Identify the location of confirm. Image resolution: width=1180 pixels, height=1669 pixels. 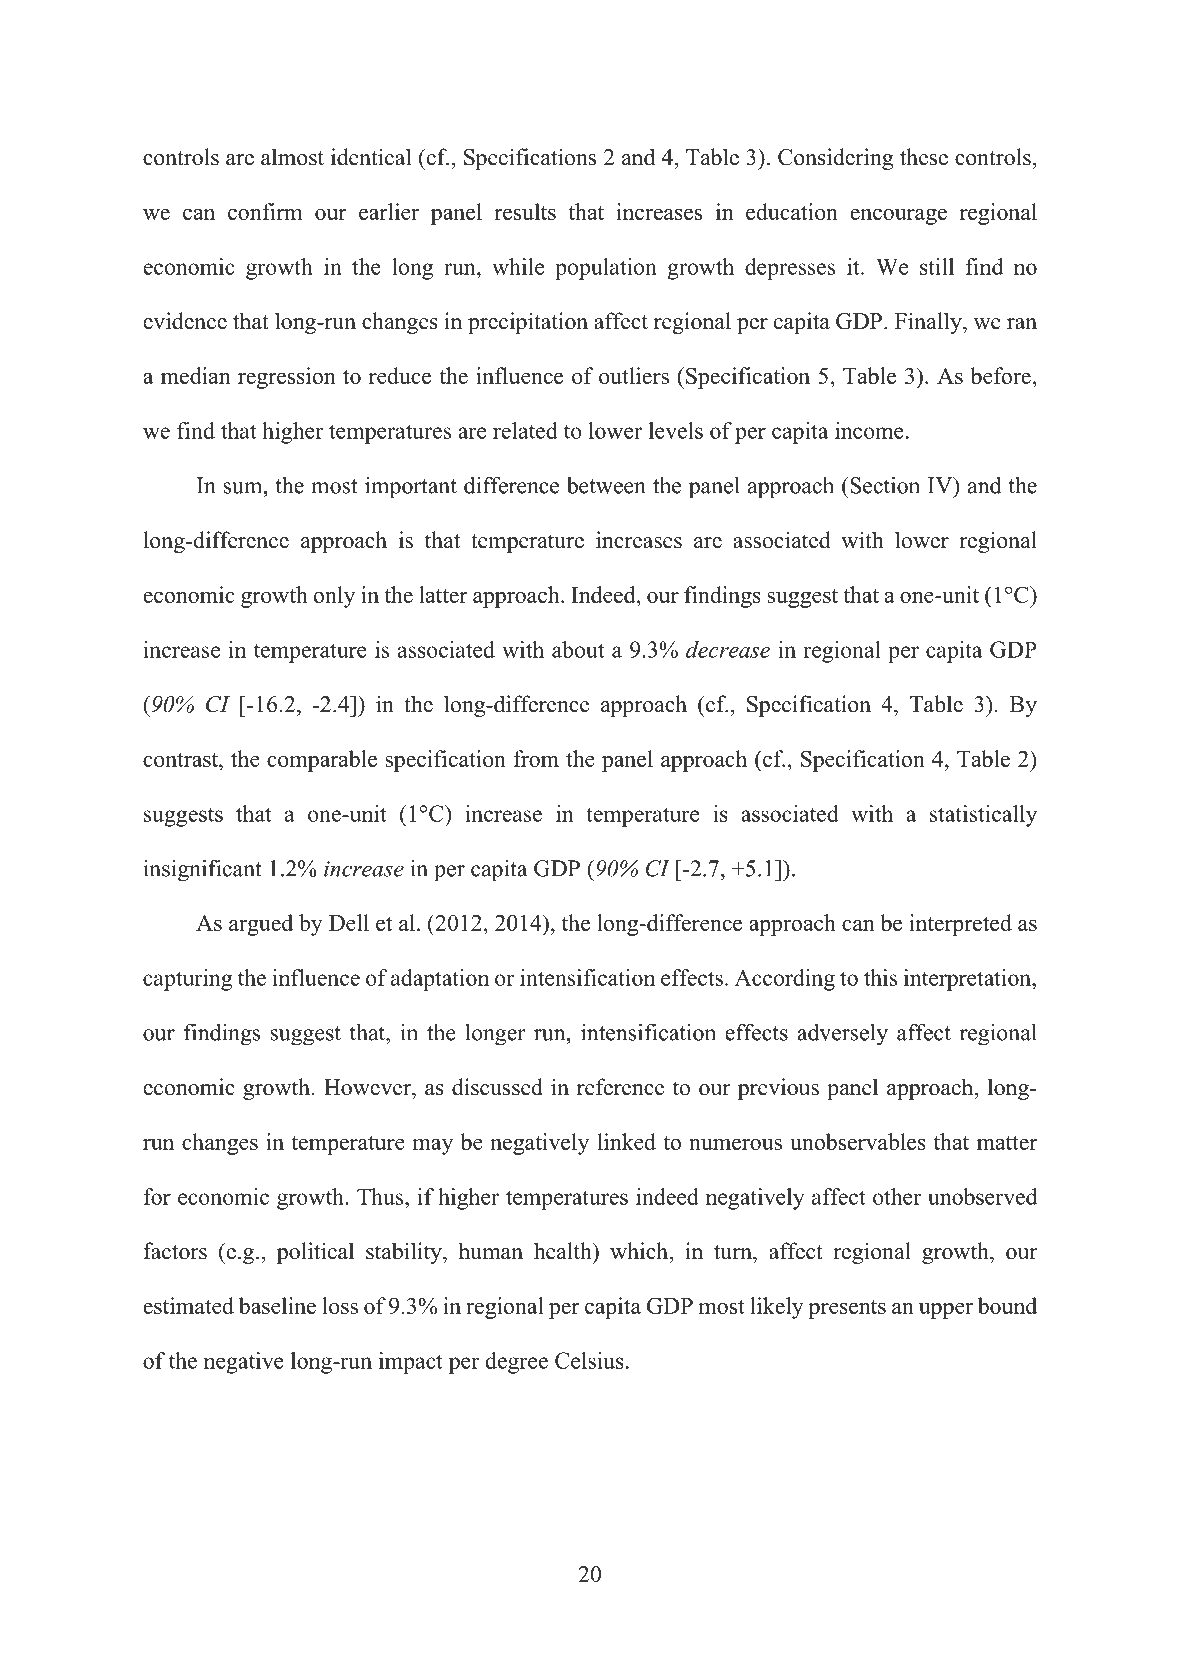
(265, 211).
